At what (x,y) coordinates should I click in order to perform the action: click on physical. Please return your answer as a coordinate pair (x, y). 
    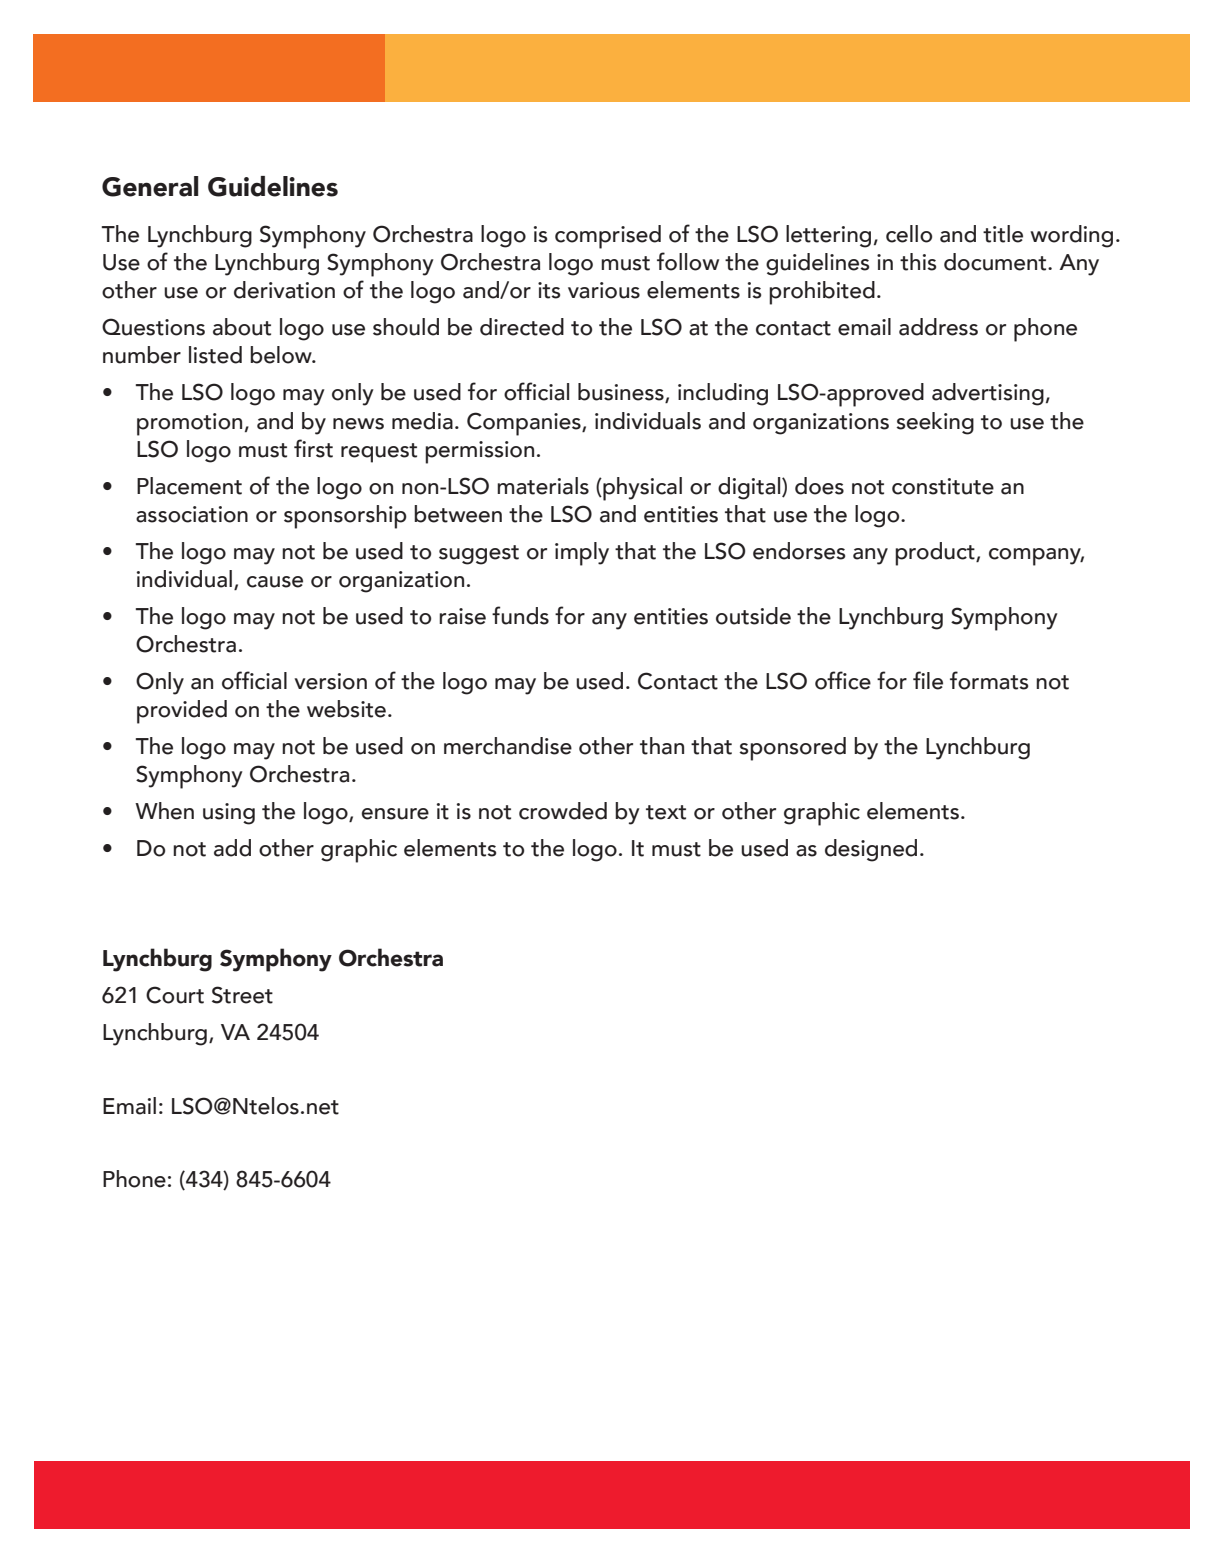
    Looking at the image, I should click on (641, 489).
